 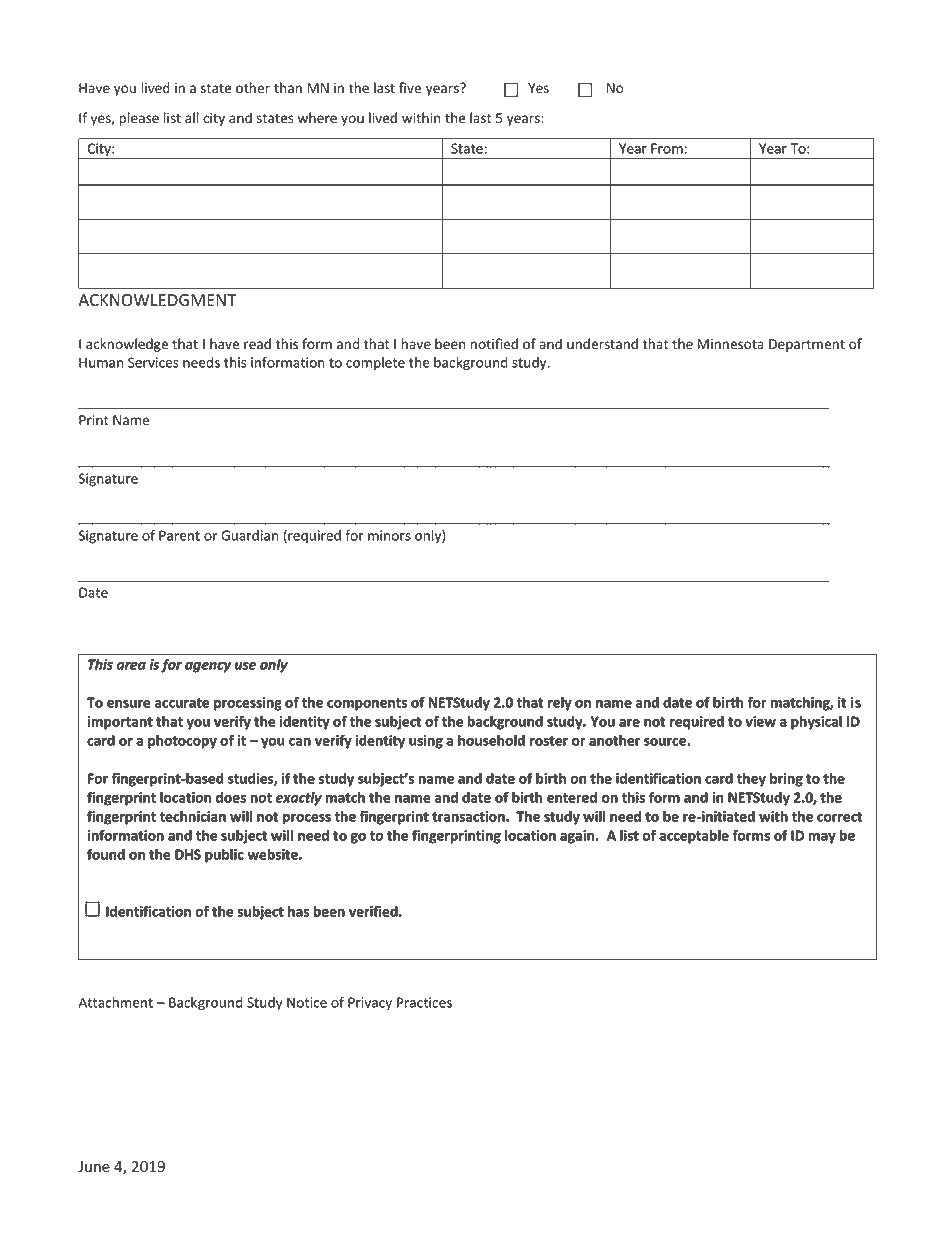 I want to click on June, so click(x=94, y=1167).
